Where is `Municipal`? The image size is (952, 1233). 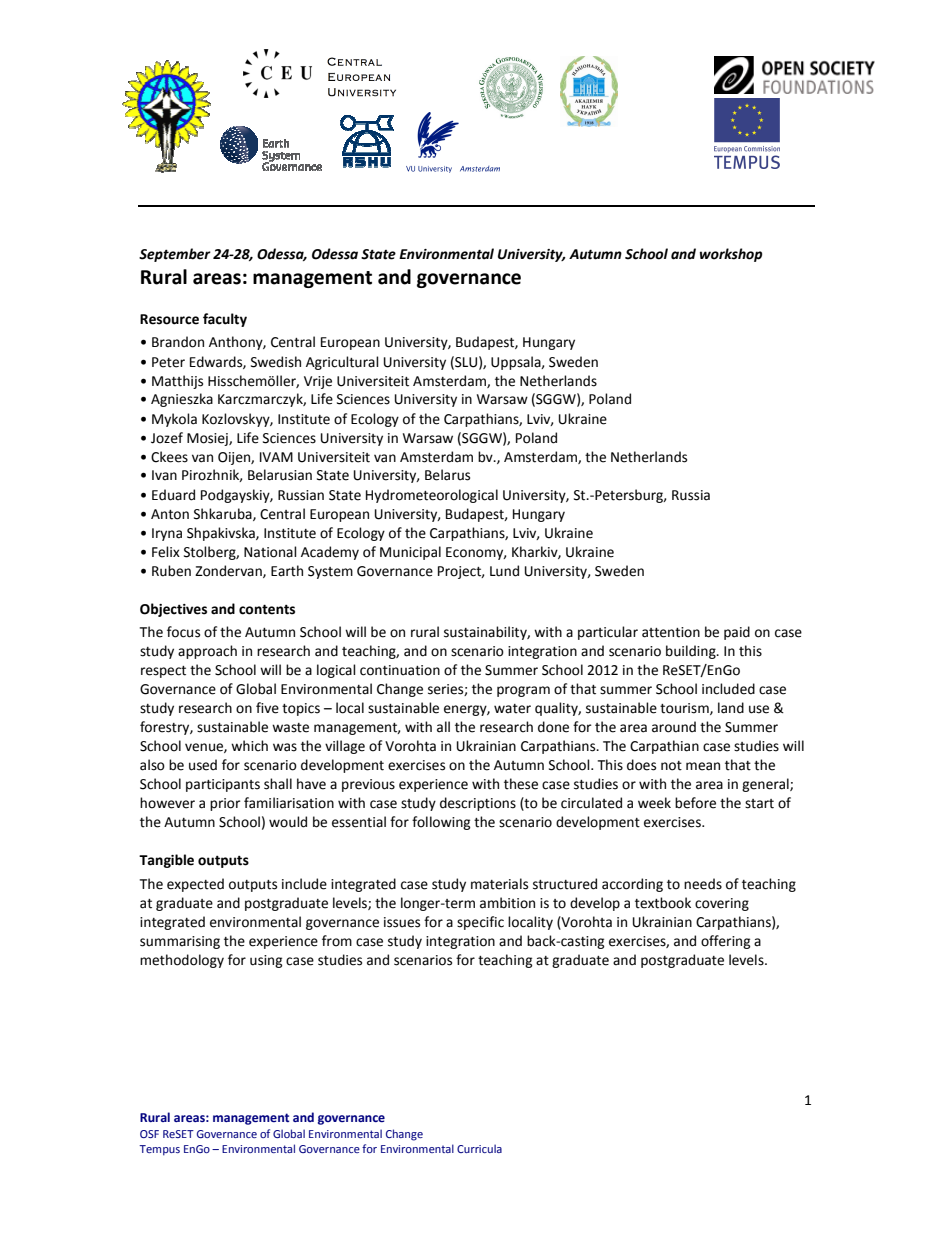 Municipal is located at coordinates (410, 553).
